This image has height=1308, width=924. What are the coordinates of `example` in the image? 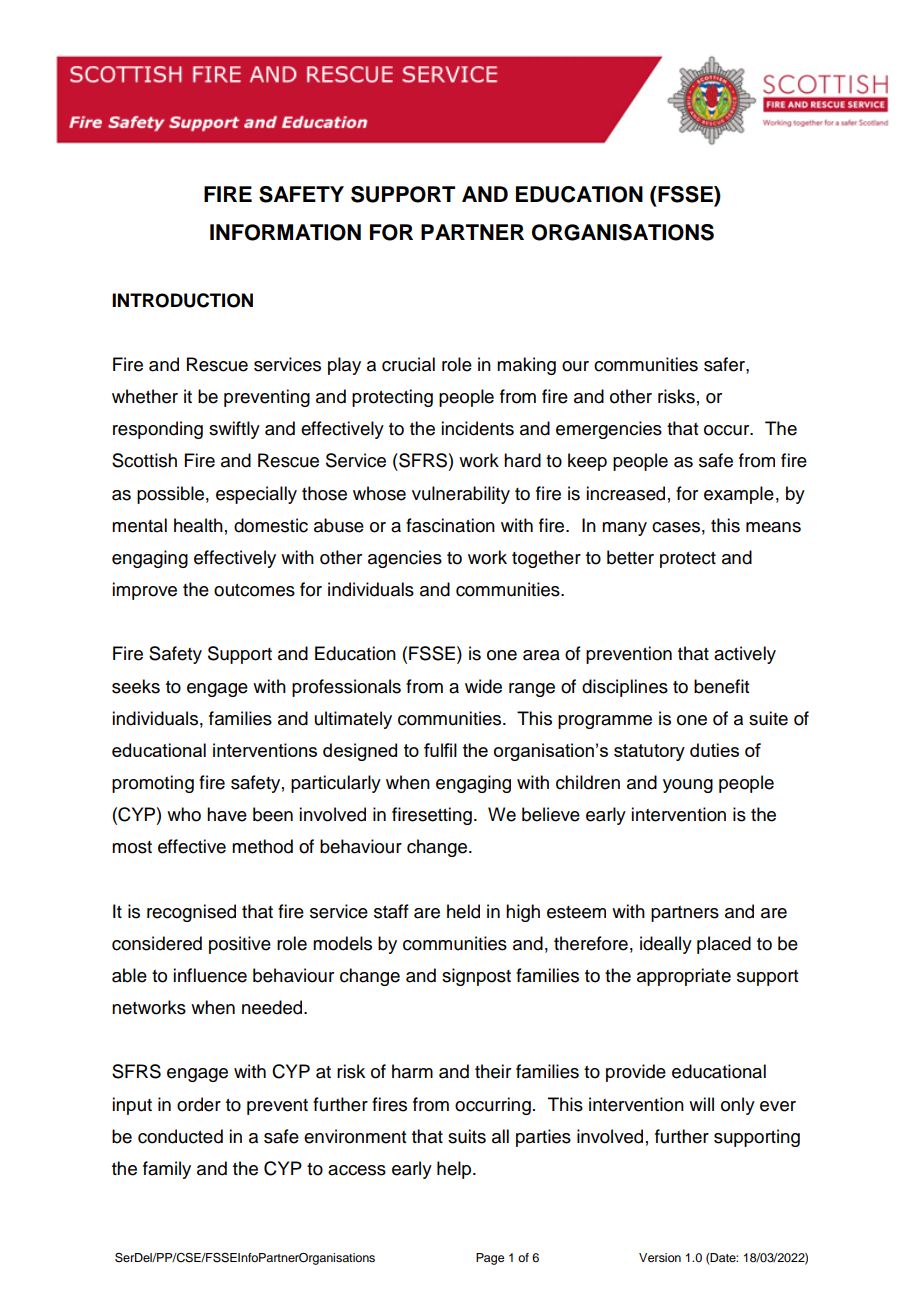 It's located at (739, 495).
